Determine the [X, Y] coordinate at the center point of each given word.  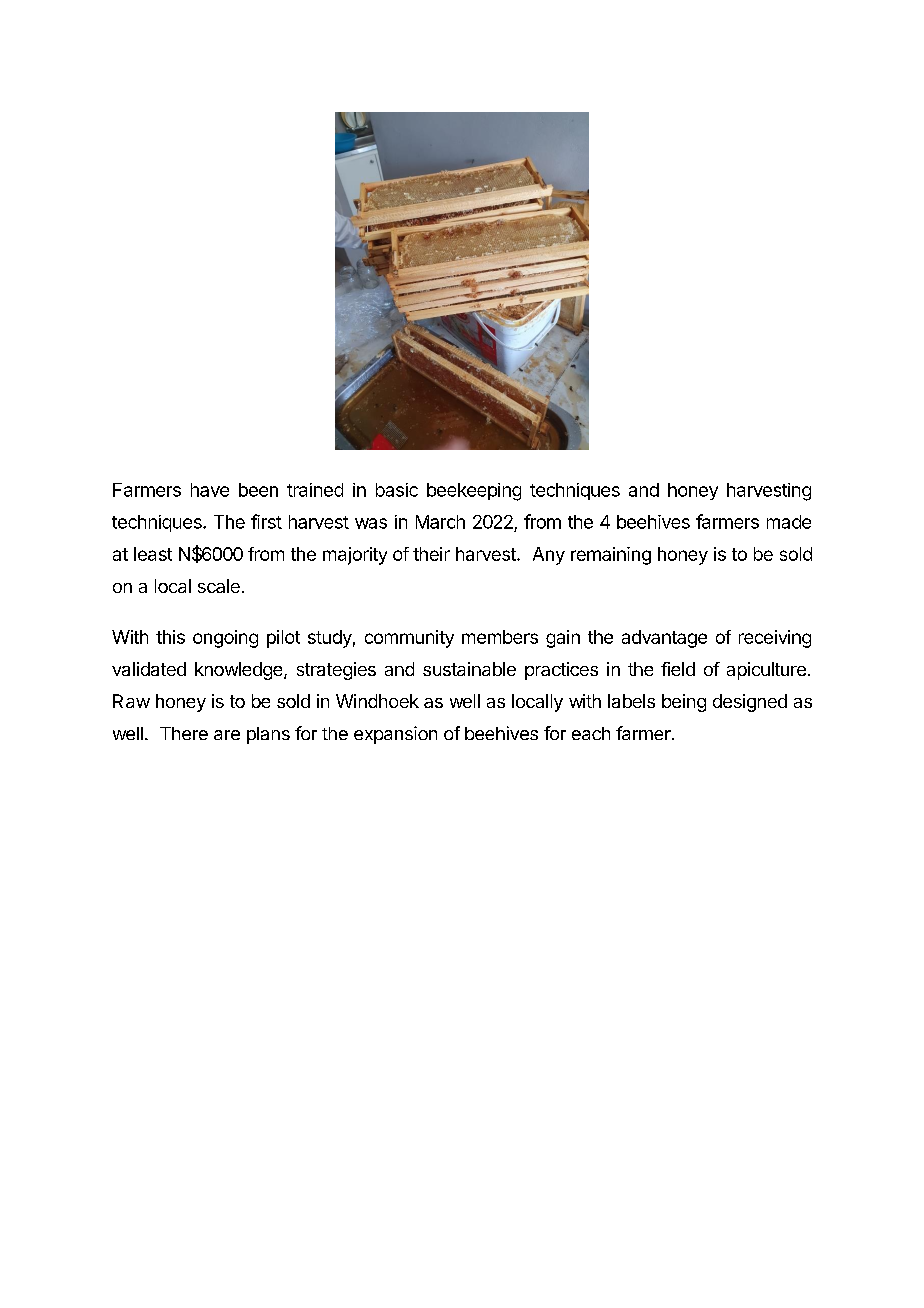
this [170, 637]
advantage [664, 639]
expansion [395, 735]
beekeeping [474, 492]
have [210, 490]
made [789, 522]
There [184, 733]
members [500, 637]
